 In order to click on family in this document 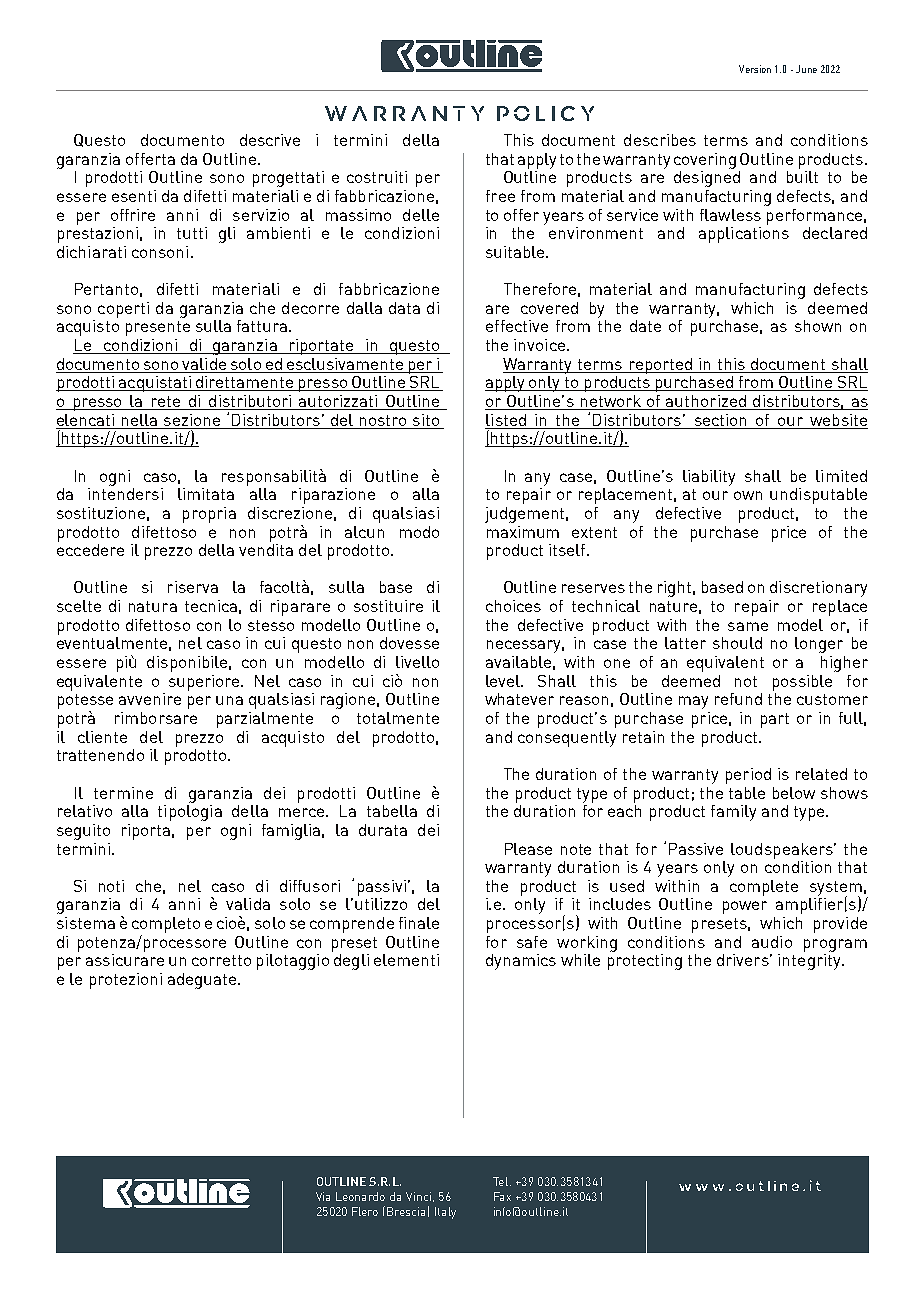, I will do `click(733, 813)`.
